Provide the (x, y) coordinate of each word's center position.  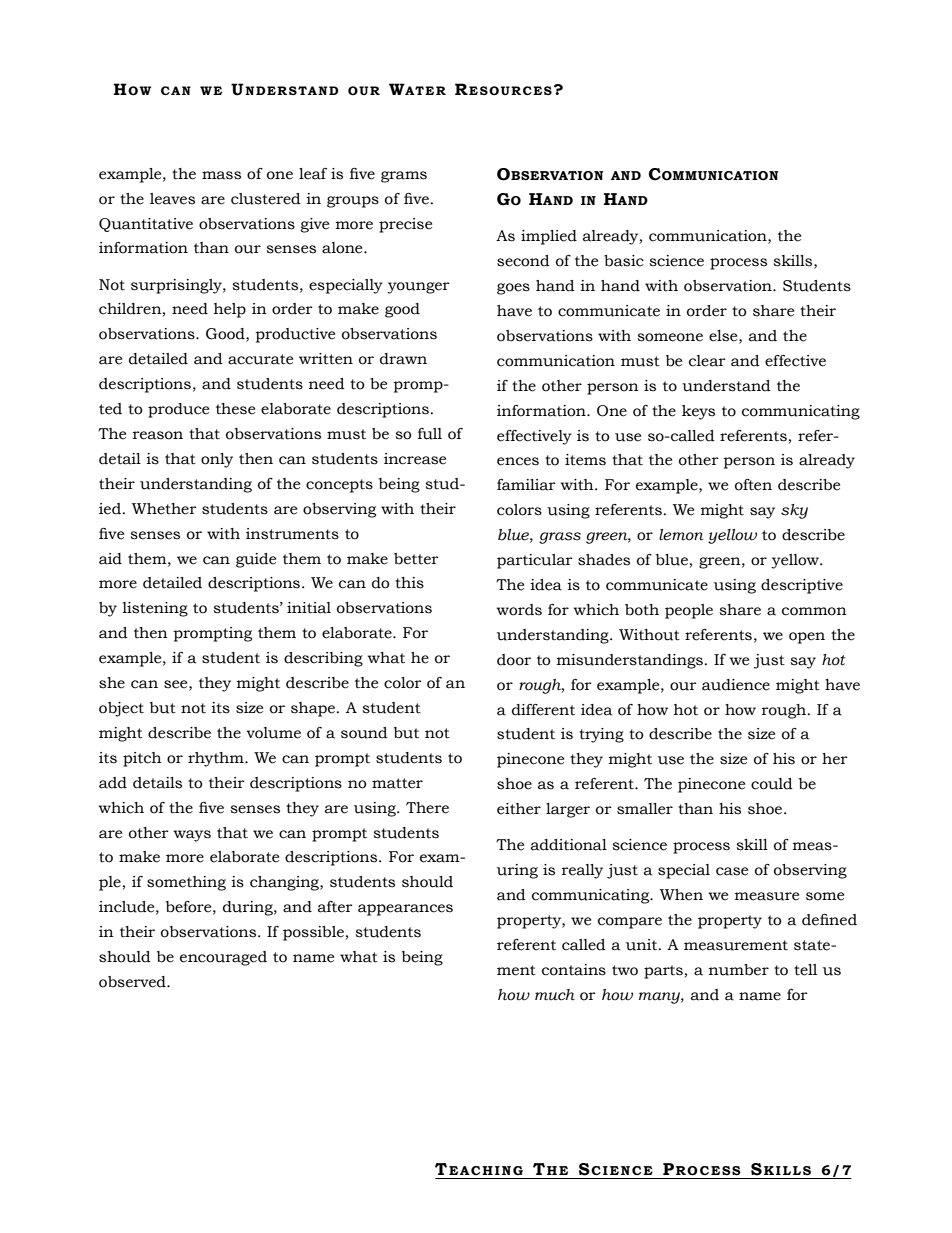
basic (624, 261)
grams (404, 177)
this (409, 583)
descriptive (802, 586)
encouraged (223, 958)
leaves (172, 199)
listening (155, 609)
